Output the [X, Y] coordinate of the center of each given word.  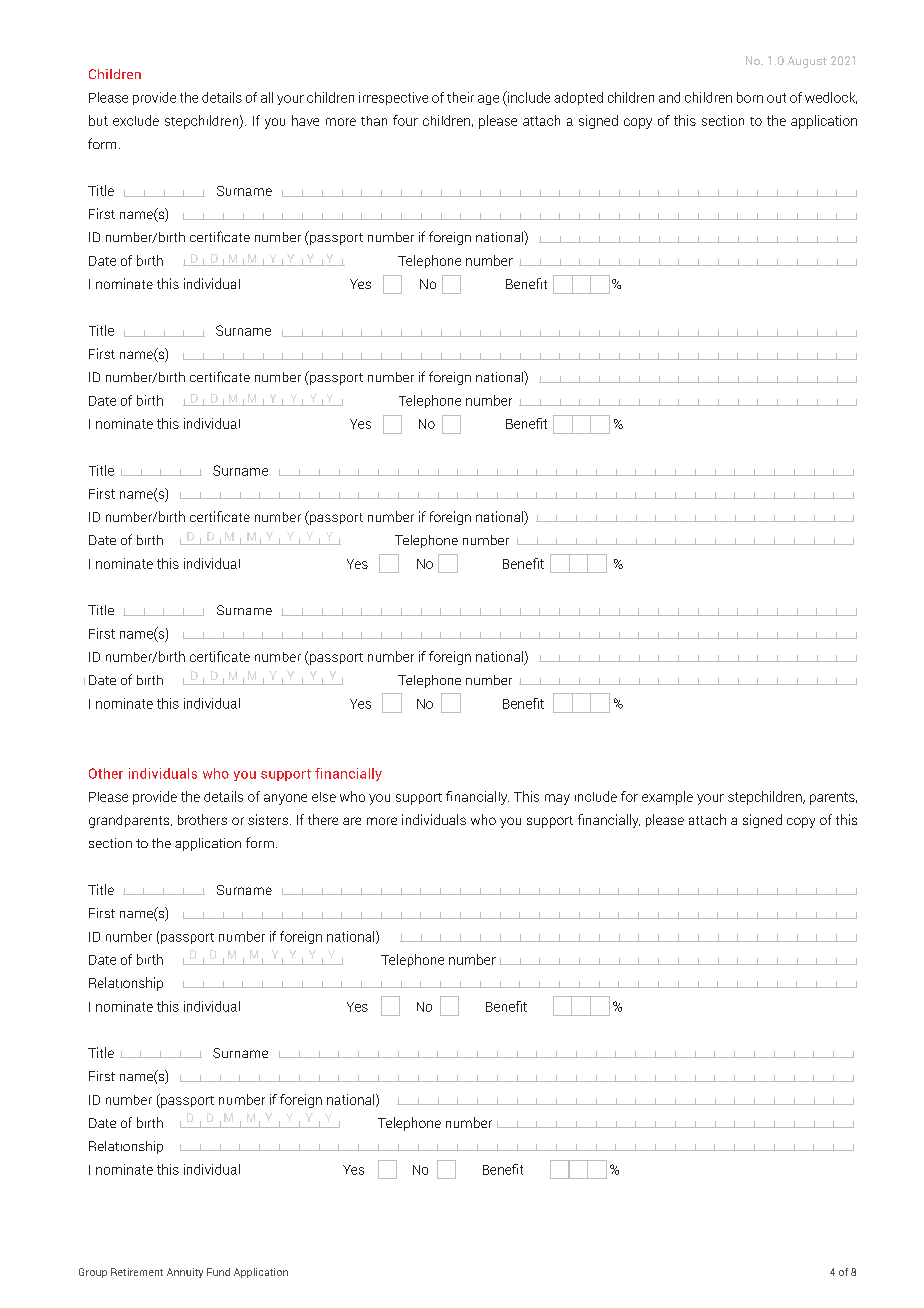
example [667, 798]
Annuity [185, 1273]
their [460, 97]
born [750, 97]
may [557, 799]
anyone [285, 799]
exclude [136, 120]
